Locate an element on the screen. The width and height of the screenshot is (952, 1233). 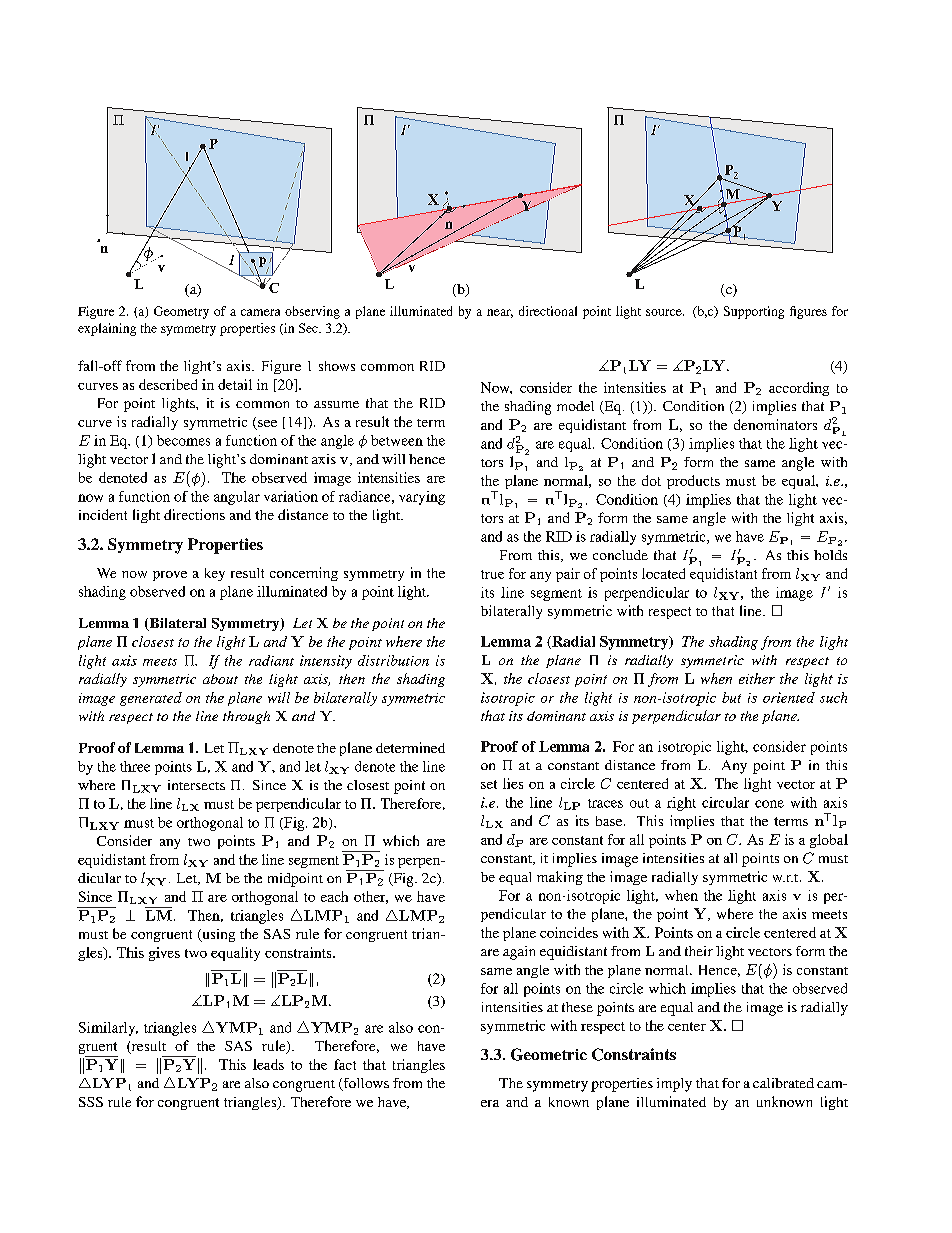
directional is located at coordinates (548, 311).
